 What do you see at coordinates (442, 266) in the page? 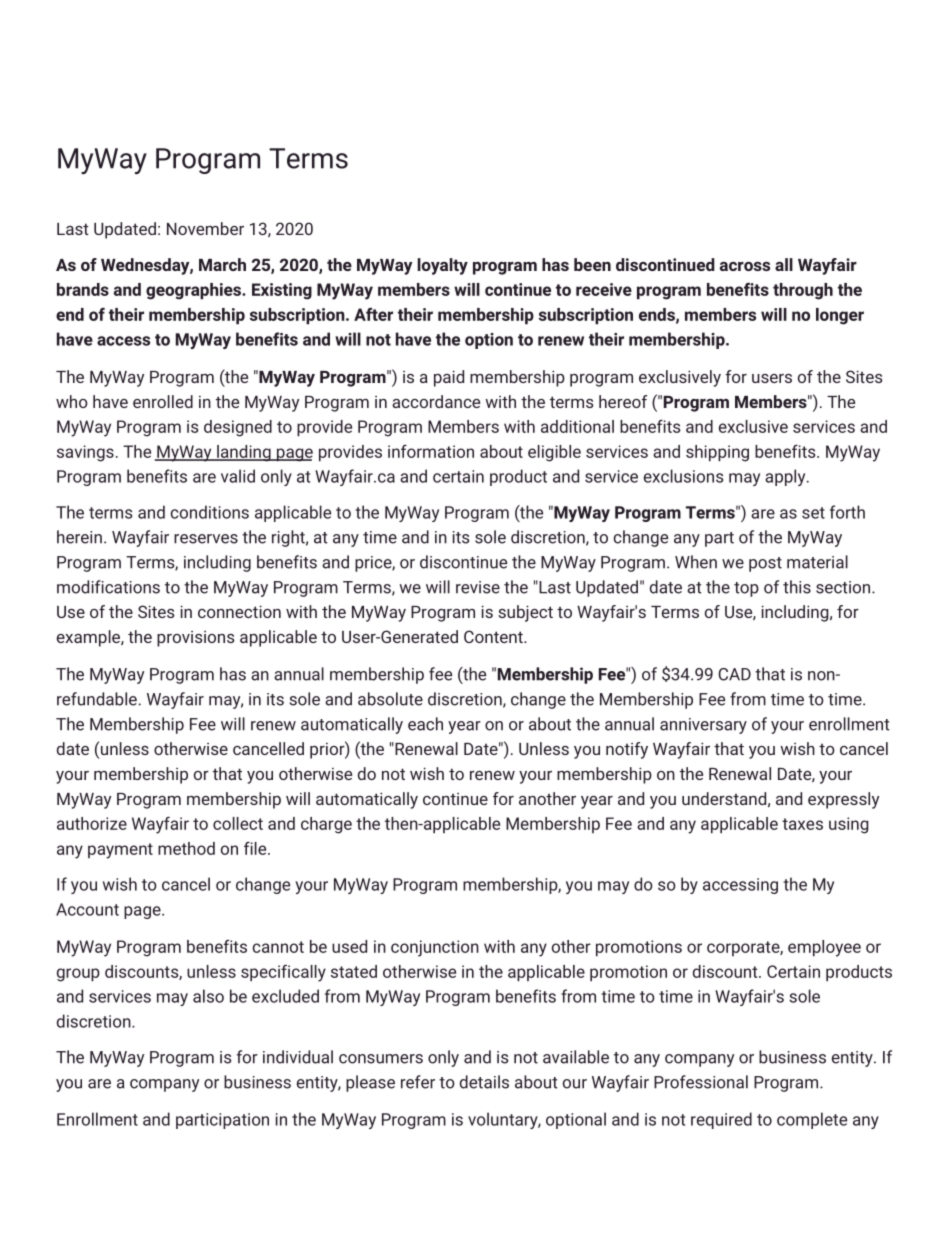
I see `loyalty` at bounding box center [442, 266].
